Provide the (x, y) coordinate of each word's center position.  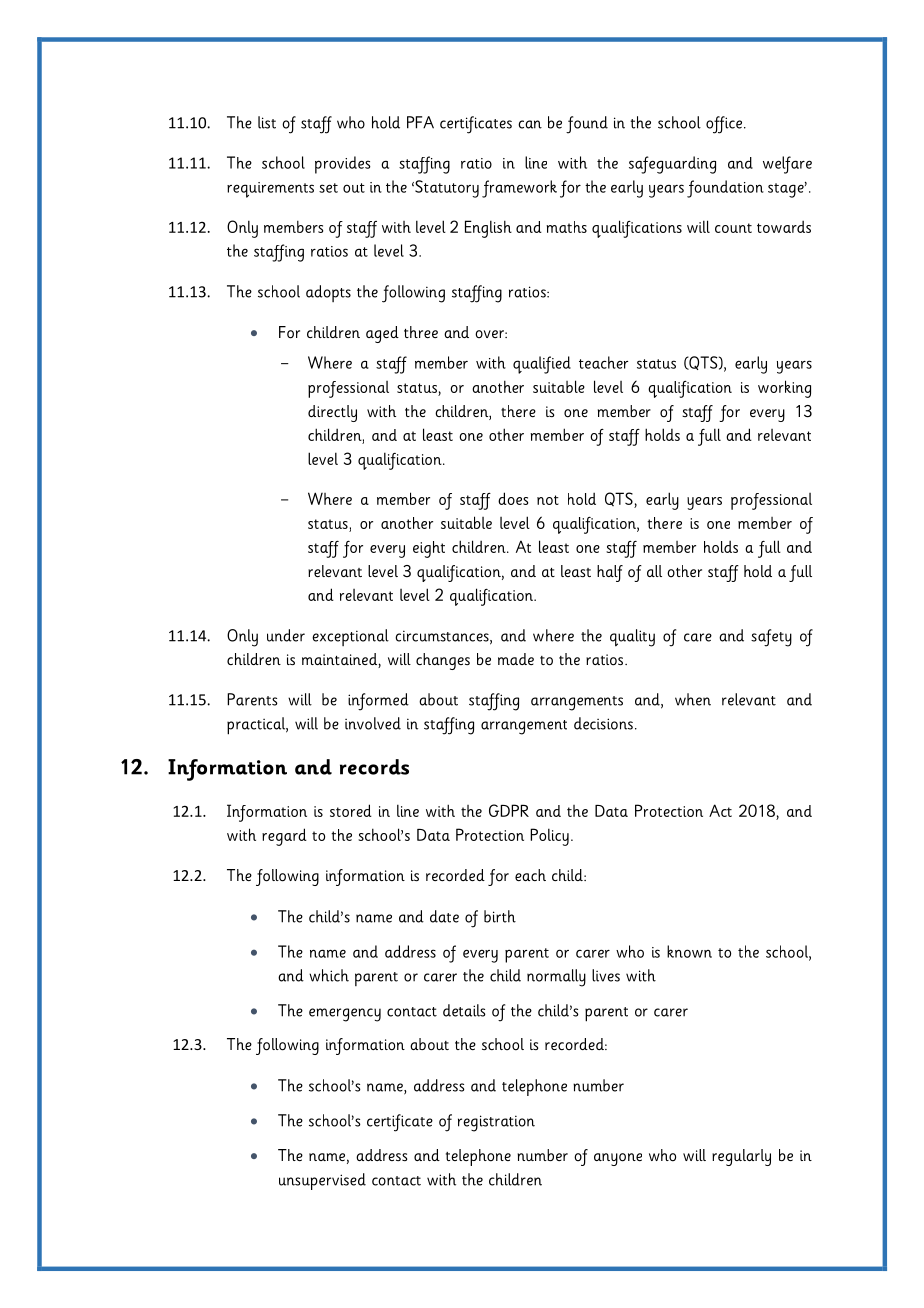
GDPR (509, 810)
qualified (542, 365)
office (725, 125)
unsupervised (322, 1181)
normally (556, 978)
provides (343, 165)
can (530, 124)
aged (382, 334)
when (693, 699)
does (513, 498)
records (374, 767)
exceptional (350, 637)
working (784, 389)
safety (771, 638)
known (689, 951)
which (329, 975)
